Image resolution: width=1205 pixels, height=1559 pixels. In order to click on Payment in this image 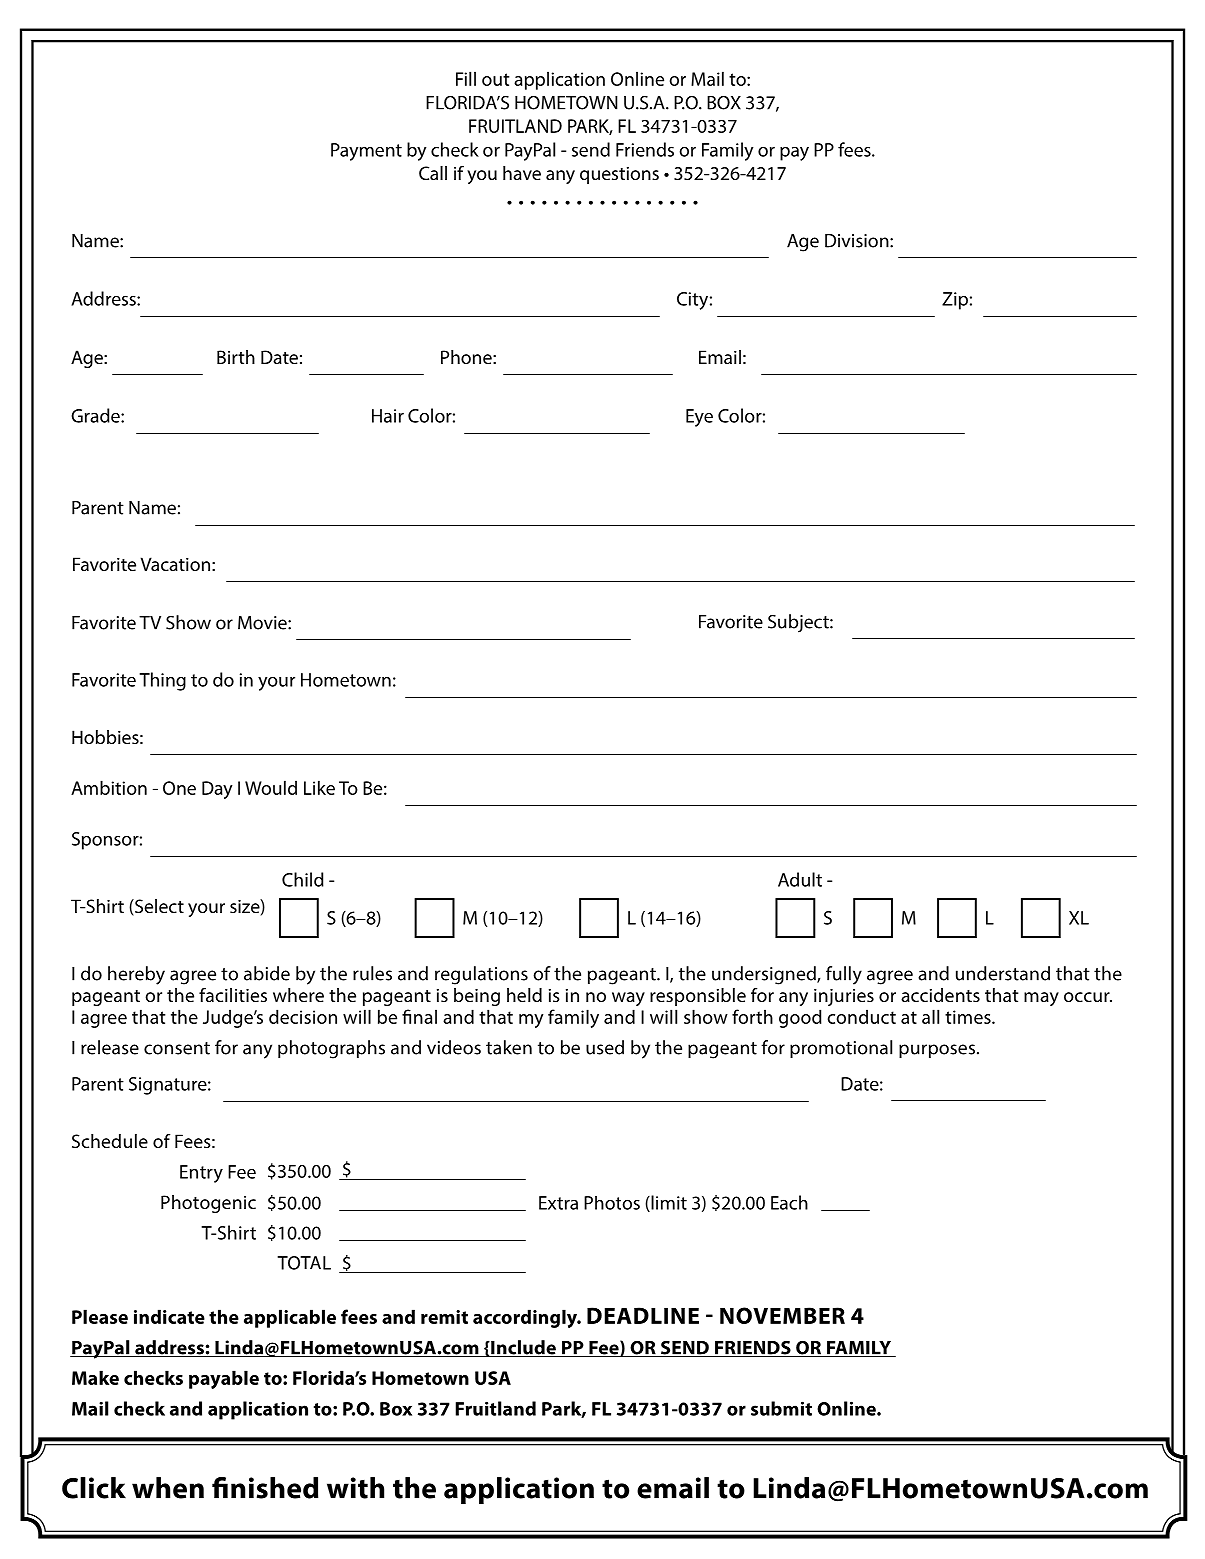, I will do `click(366, 152)`.
